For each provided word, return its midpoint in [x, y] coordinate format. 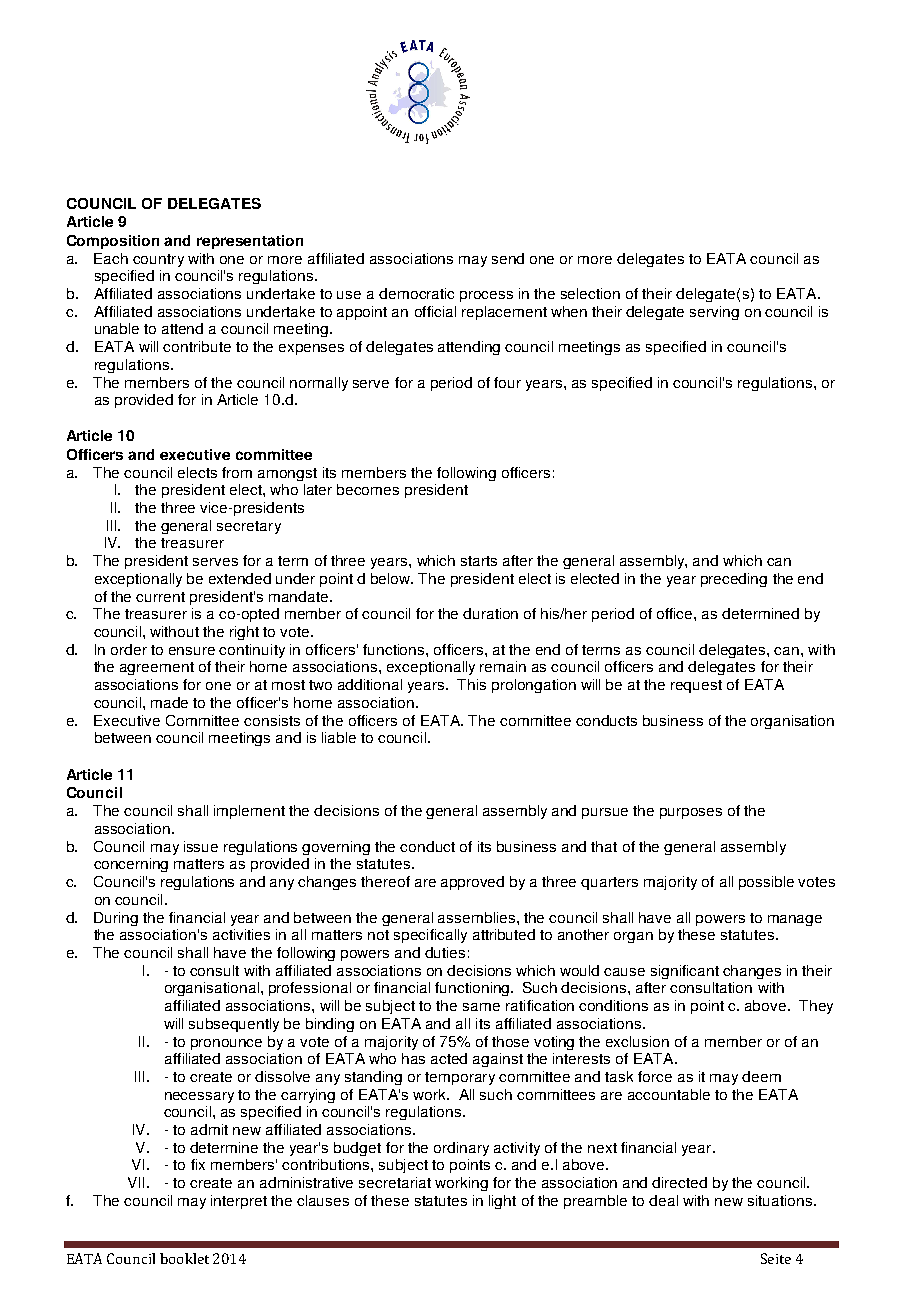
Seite [776, 1258]
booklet [184, 1258]
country [158, 260]
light [502, 1202]
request [696, 686]
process [486, 296]
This [471, 684]
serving [714, 313]
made [169, 702]
